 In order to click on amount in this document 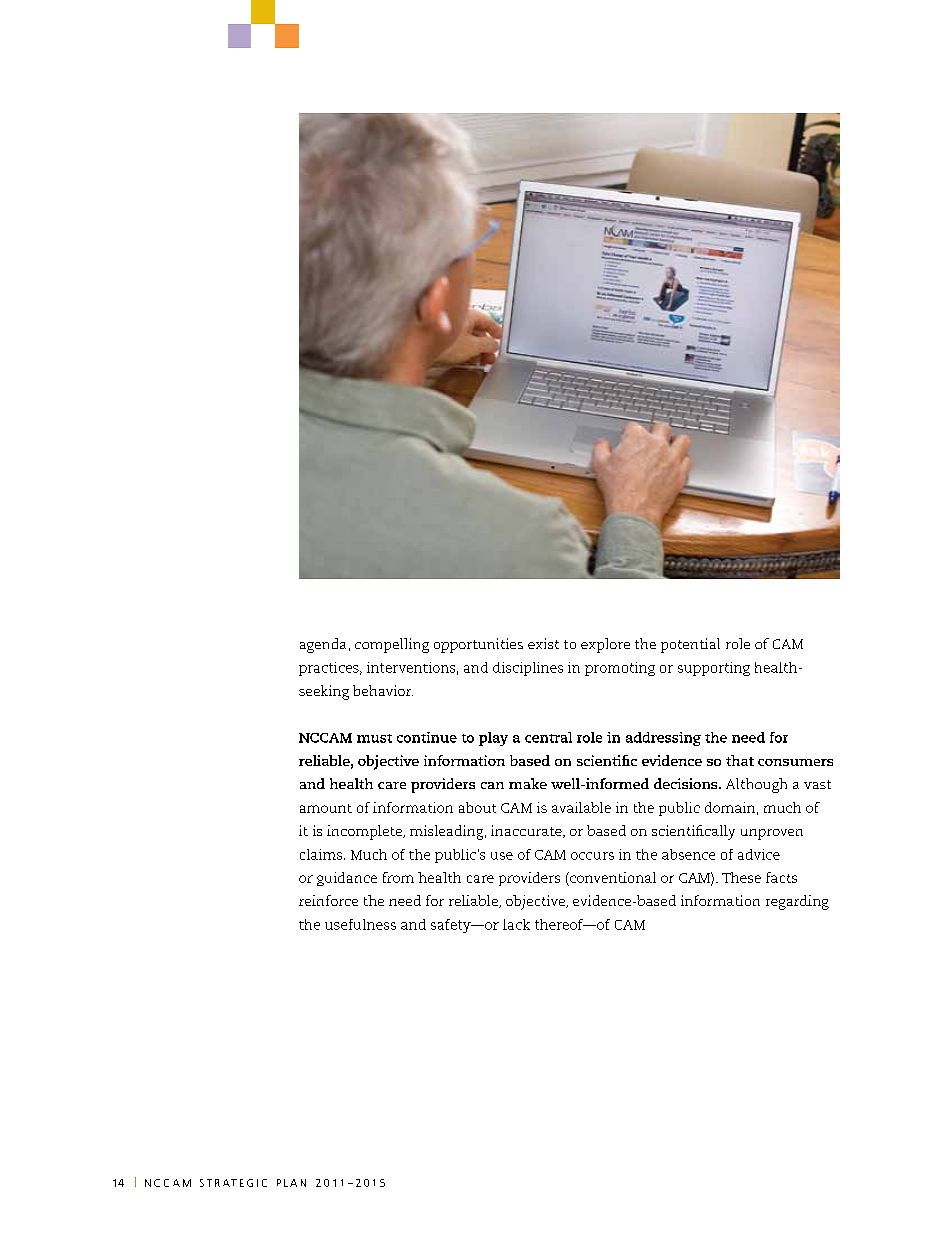, I will do `click(326, 808)`.
